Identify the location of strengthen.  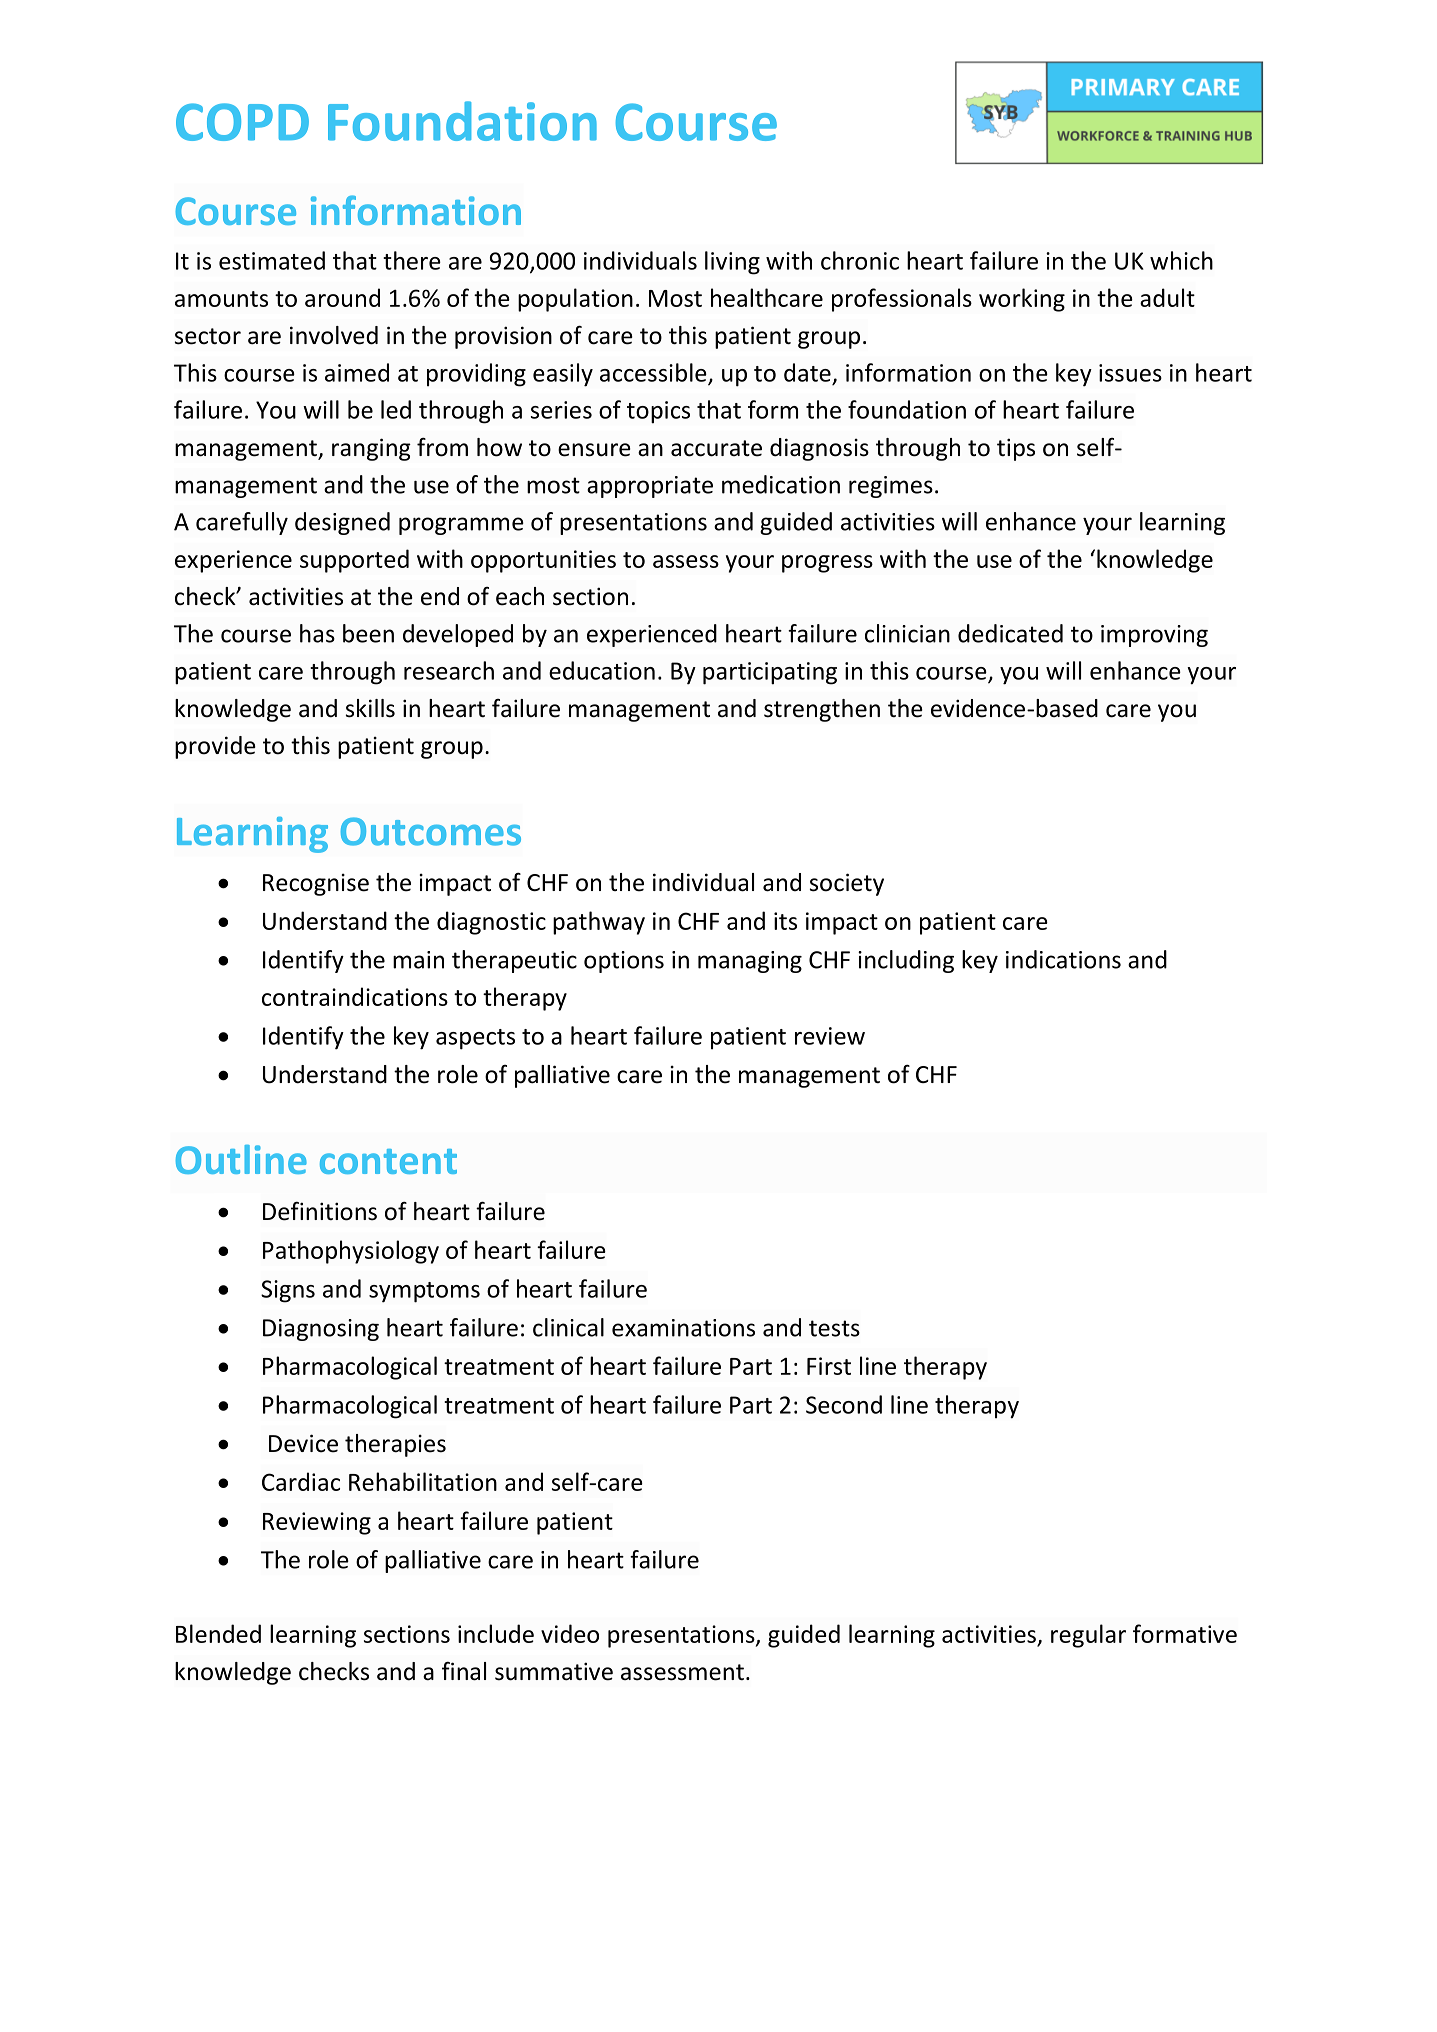
(822, 710).
